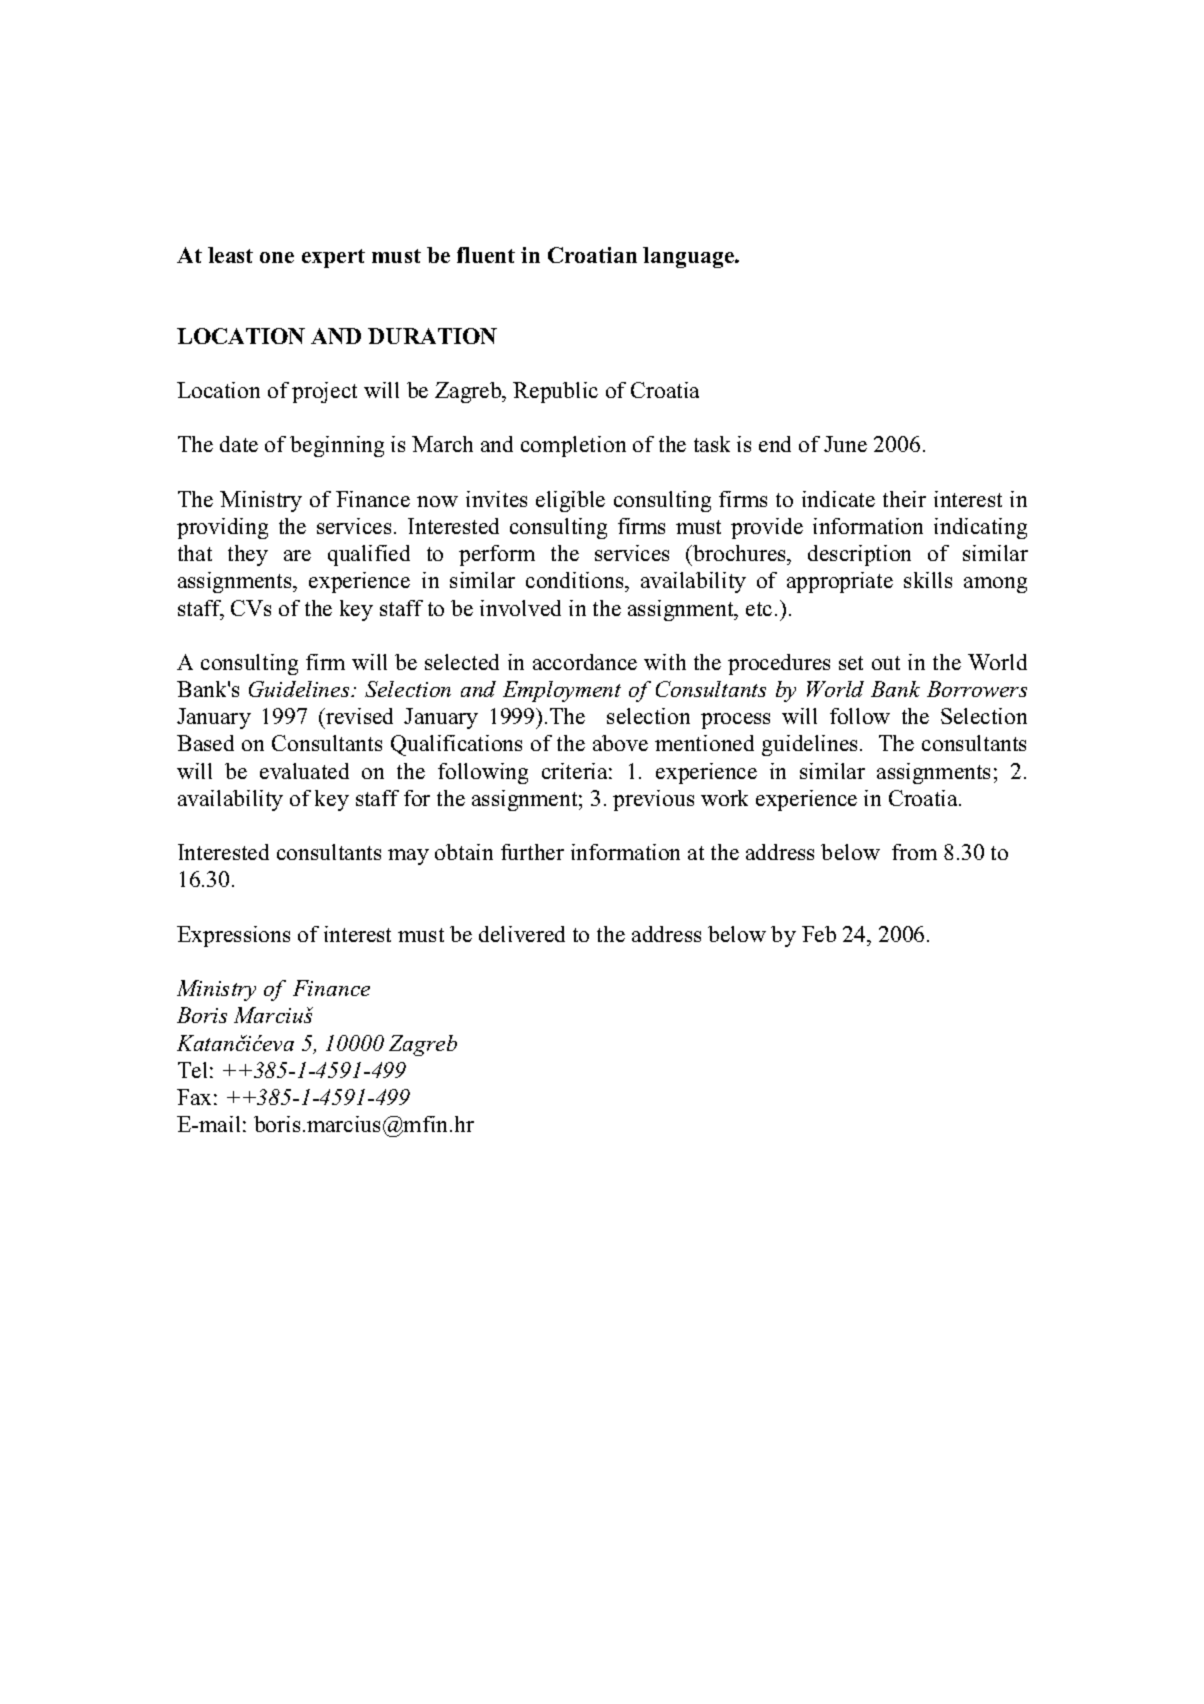 This screenshot has height=1704, width=1204. What do you see at coordinates (585, 662) in the screenshot?
I see `accordance` at bounding box center [585, 662].
